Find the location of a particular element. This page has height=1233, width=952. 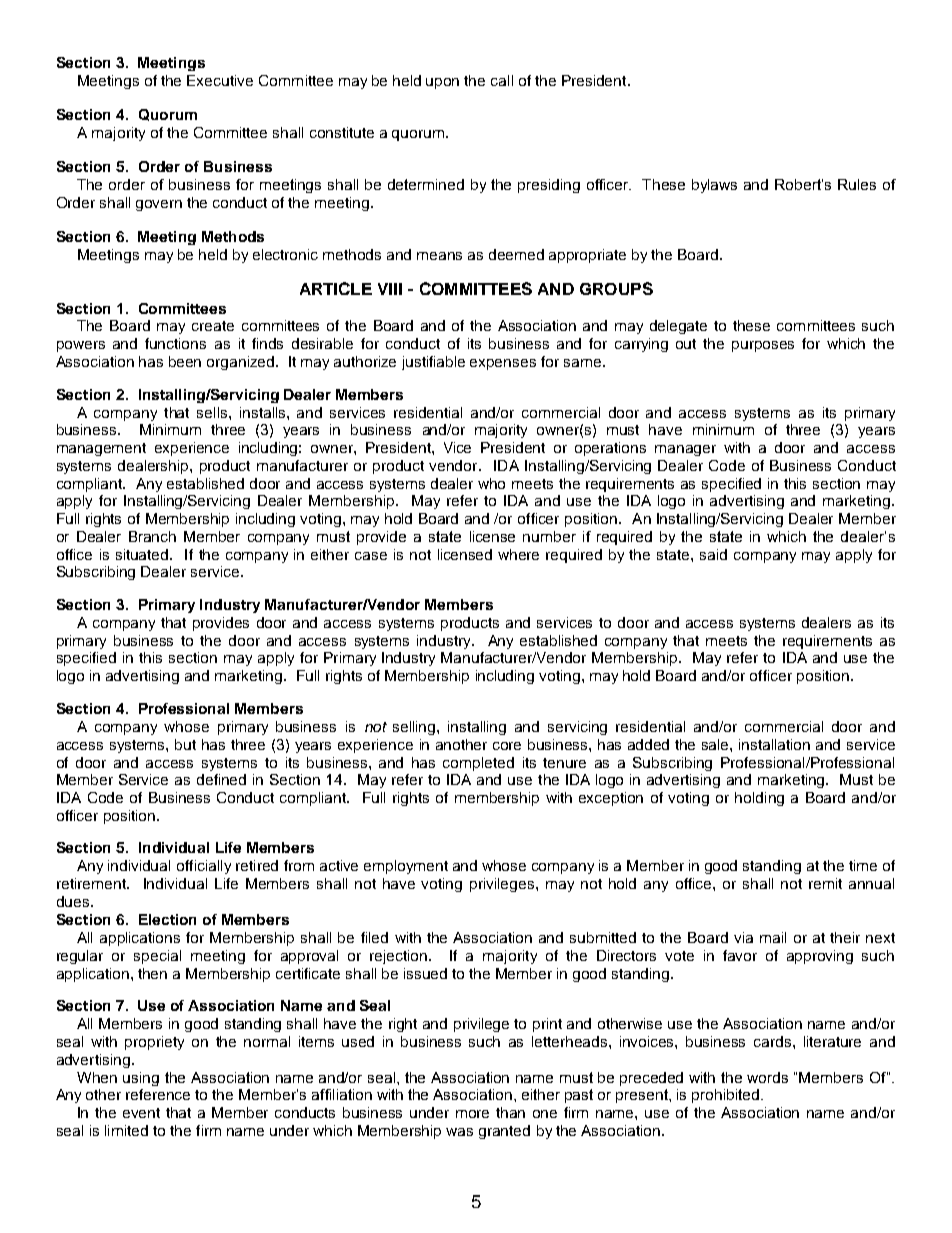

more is located at coordinates (472, 1114).
